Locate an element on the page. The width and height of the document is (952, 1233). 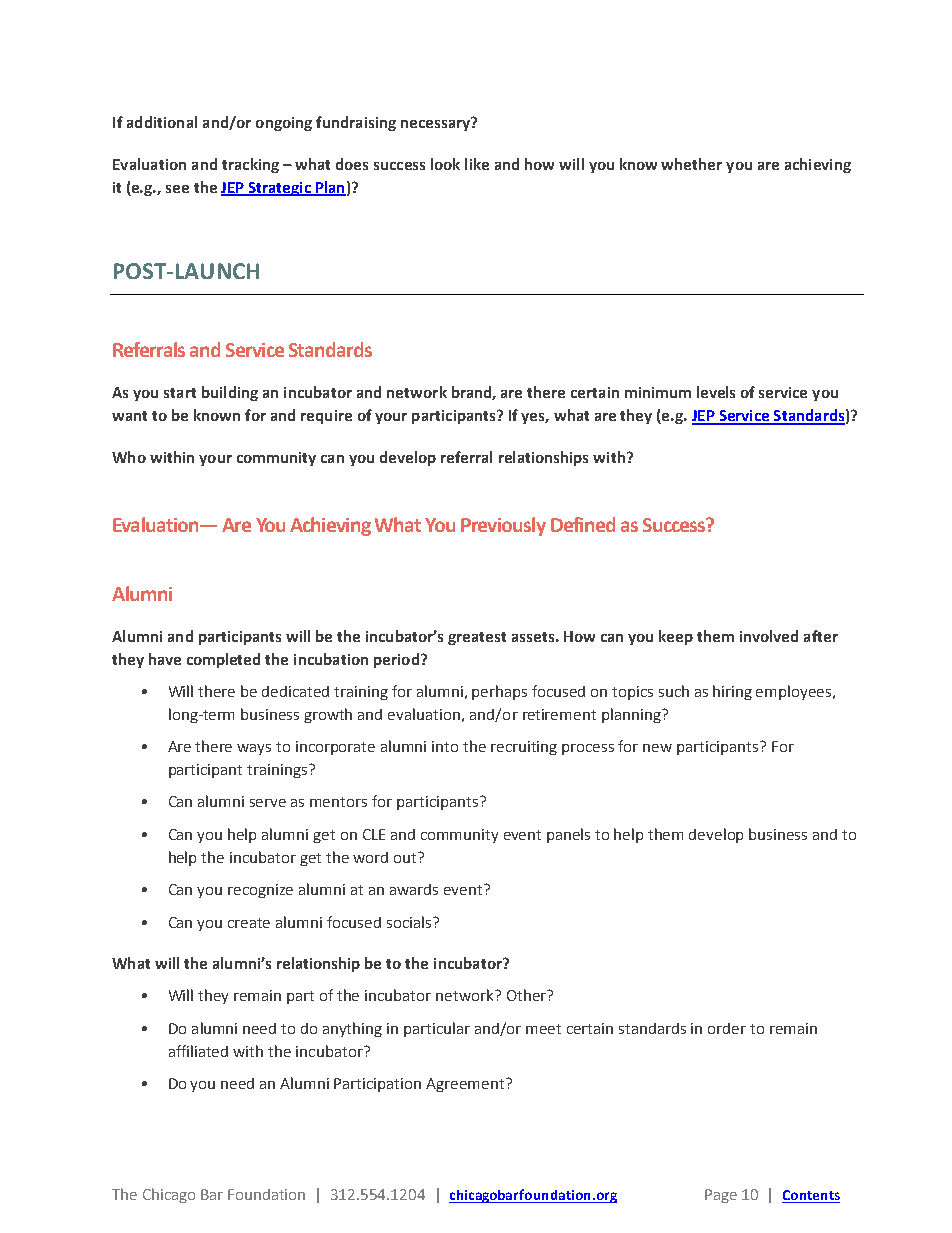
Agreement is located at coordinates (466, 1085).
